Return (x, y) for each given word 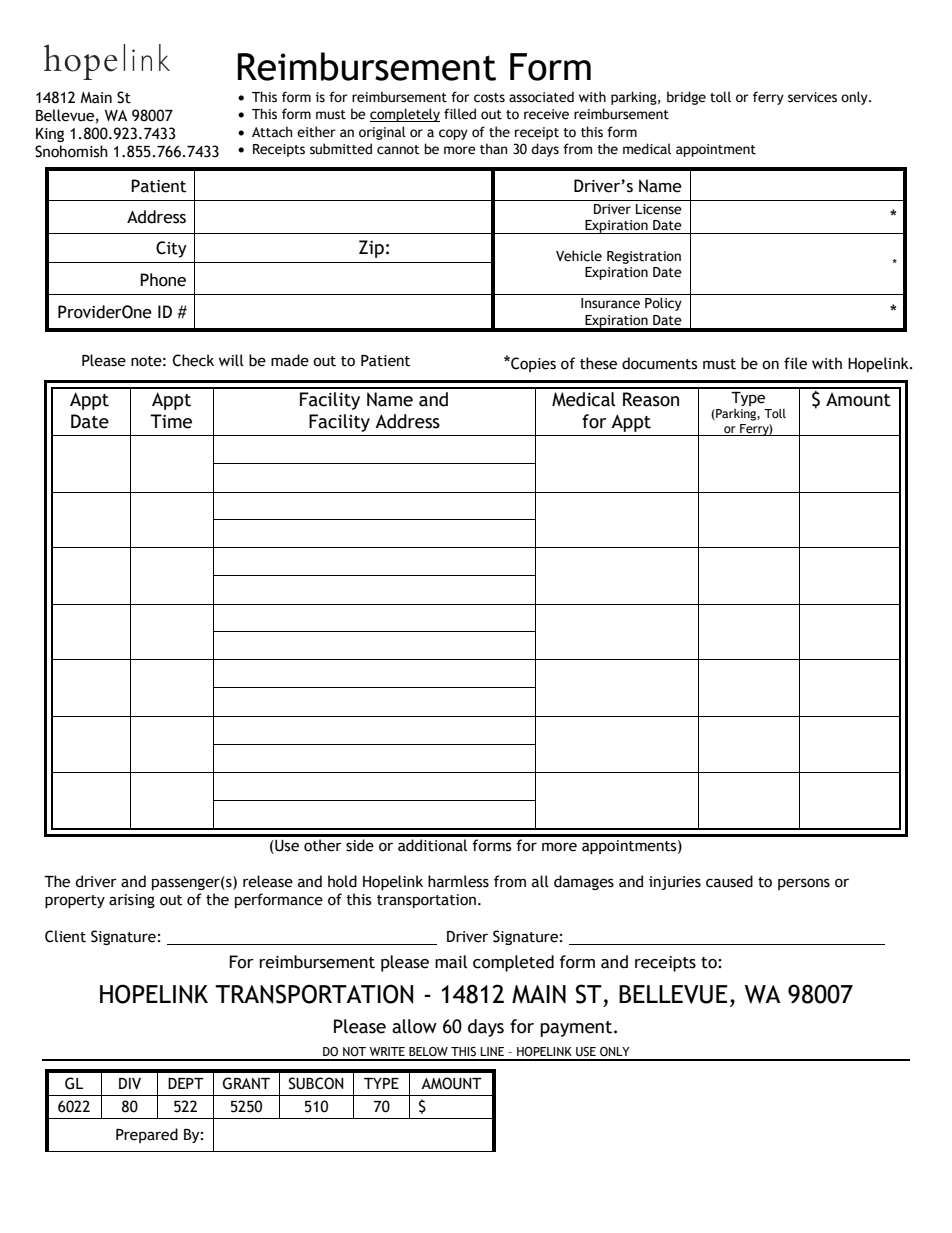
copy (453, 134)
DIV (130, 1083)
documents (659, 363)
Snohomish (71, 151)
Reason (651, 399)
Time (171, 421)
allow (414, 1026)
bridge (686, 98)
